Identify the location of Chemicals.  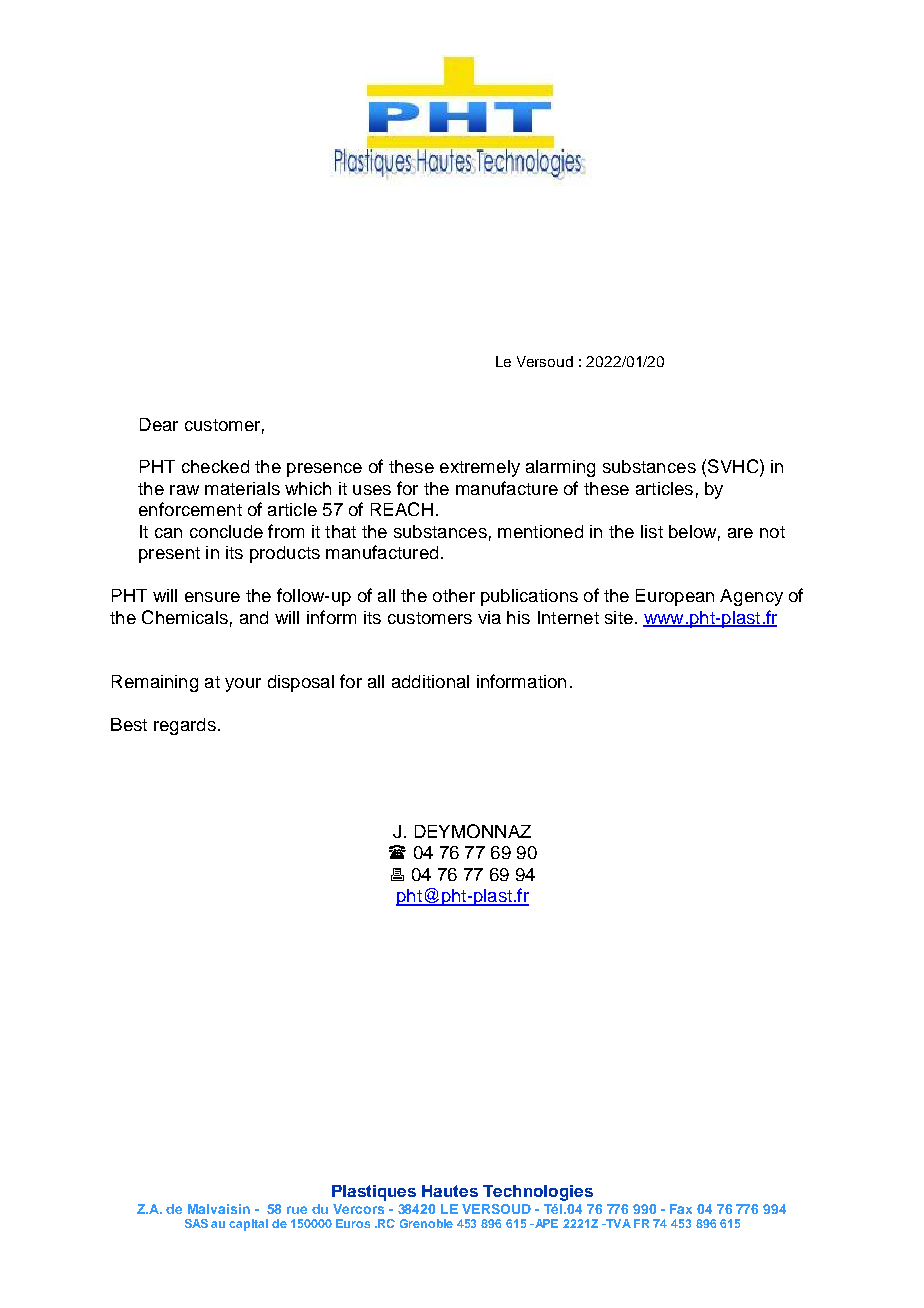
(185, 617).
